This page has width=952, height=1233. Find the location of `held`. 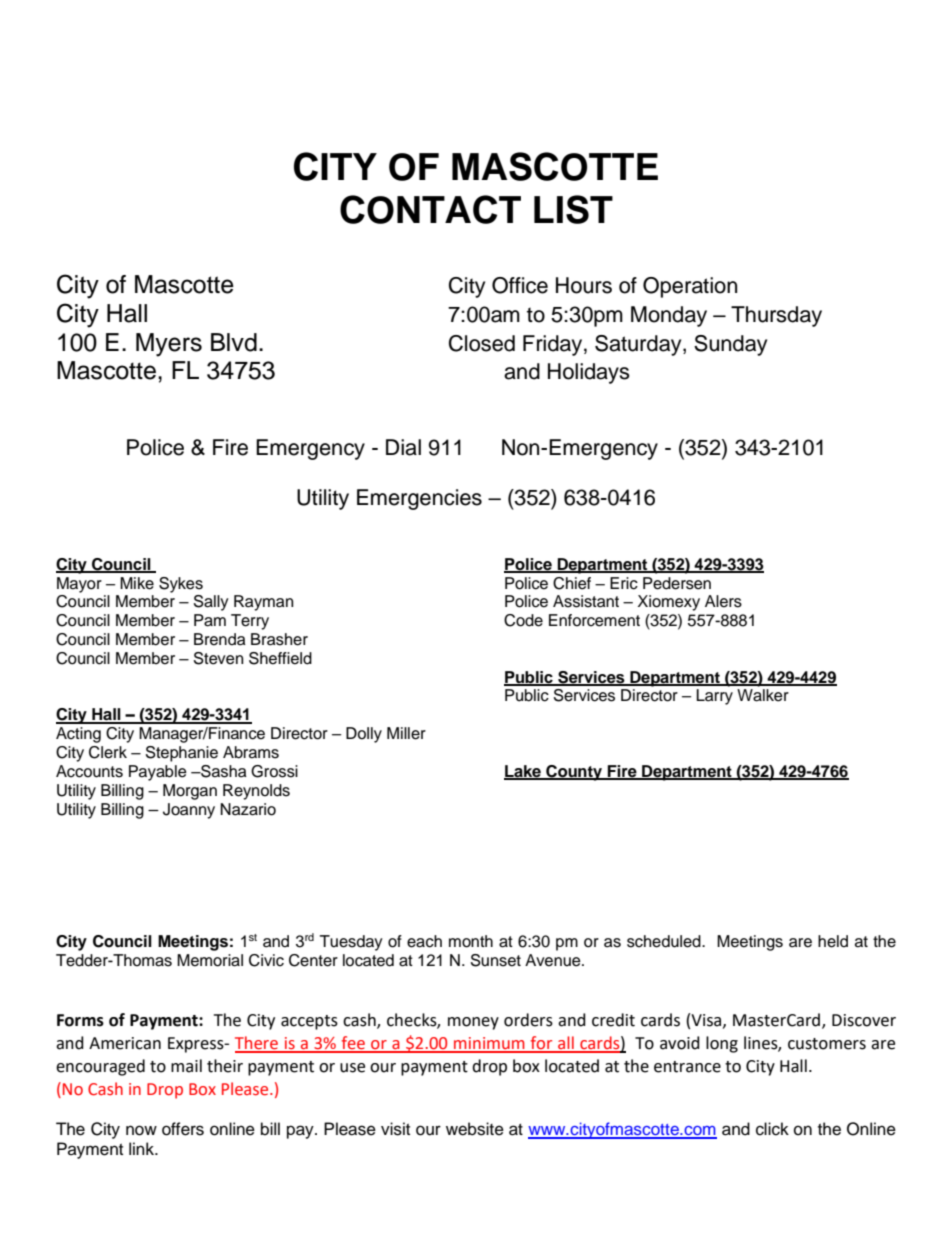

held is located at coordinates (833, 941).
